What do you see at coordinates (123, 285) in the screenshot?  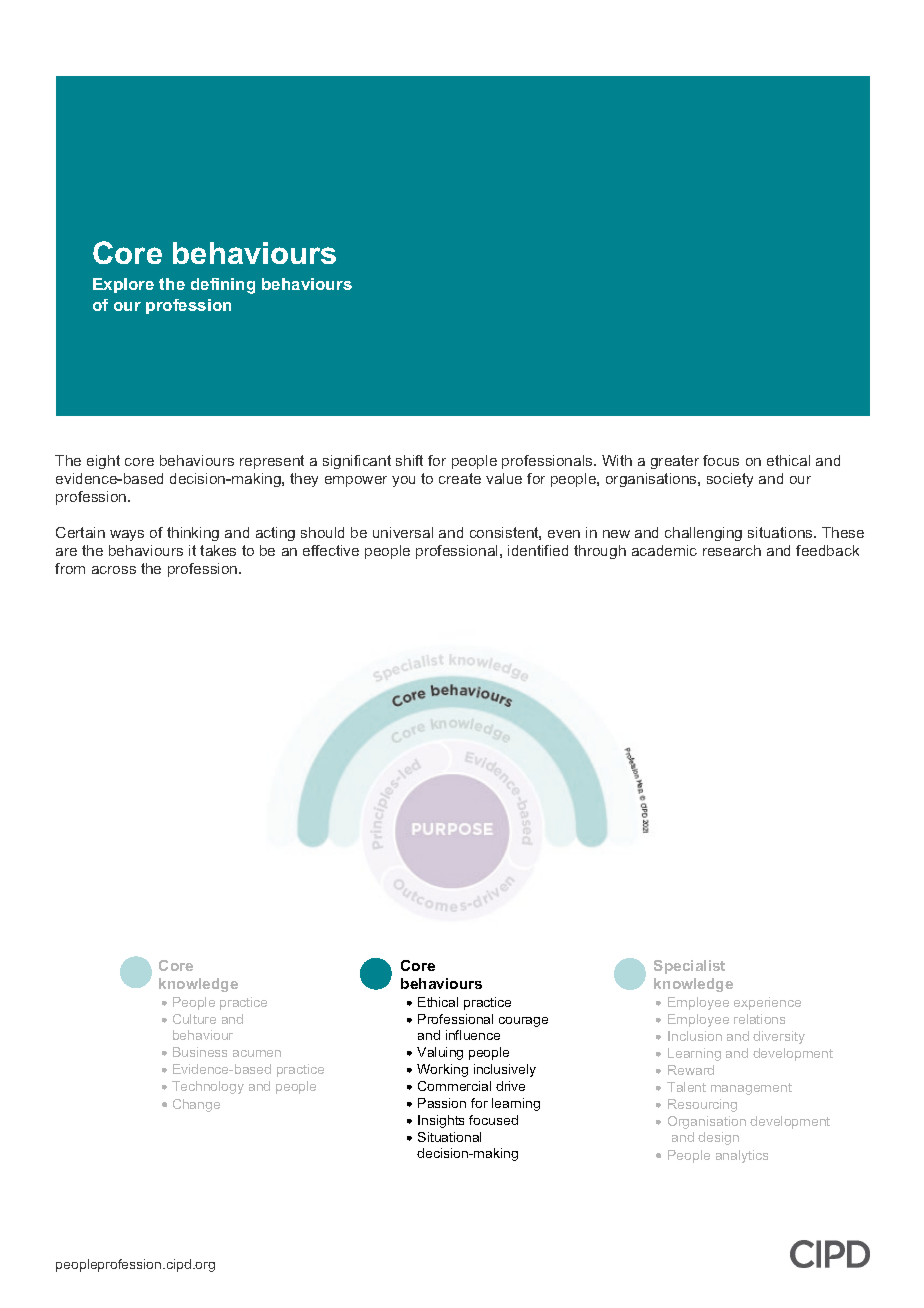 I see `Explore` at bounding box center [123, 285].
